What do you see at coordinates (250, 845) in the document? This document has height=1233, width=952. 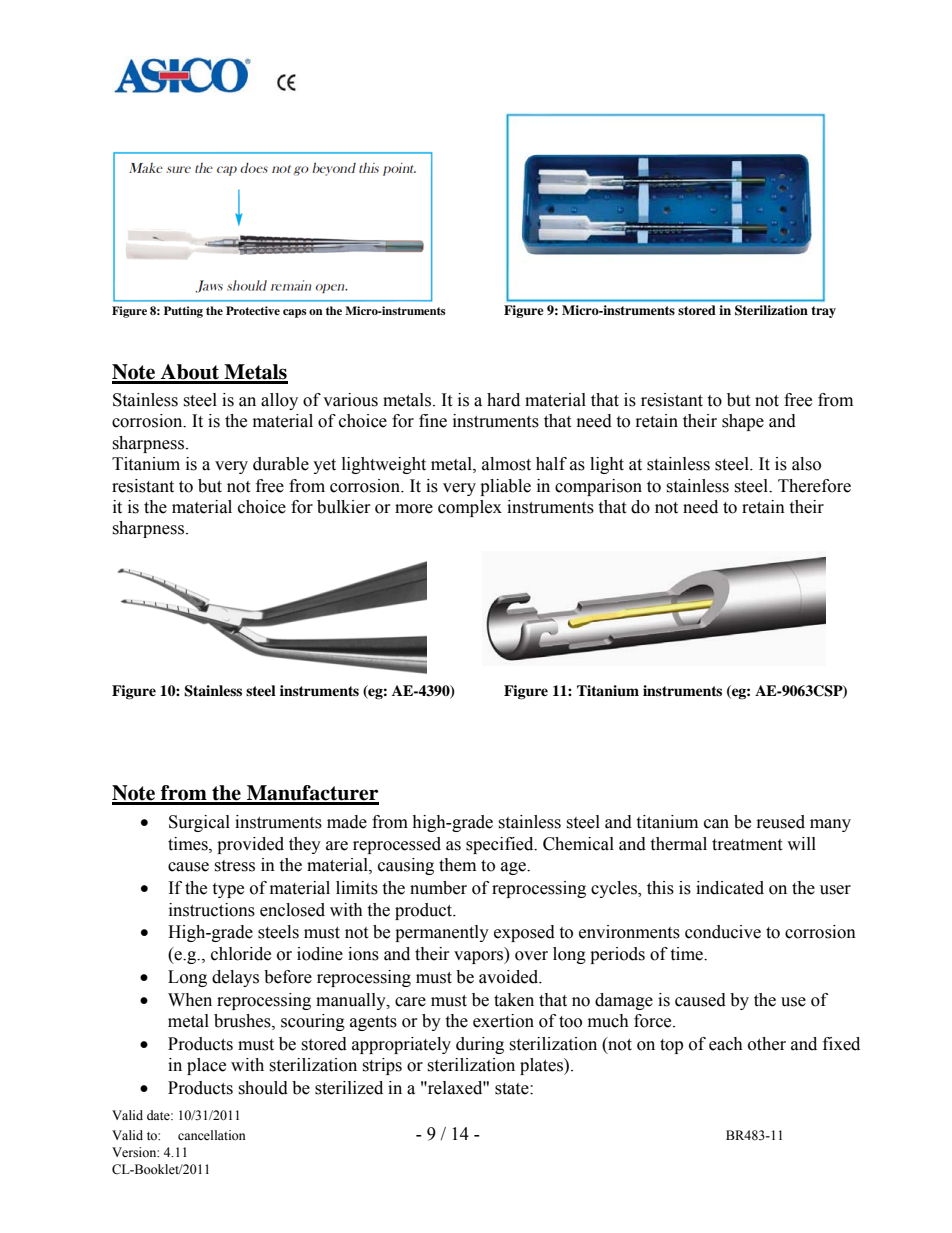 I see `provided` at bounding box center [250, 845].
